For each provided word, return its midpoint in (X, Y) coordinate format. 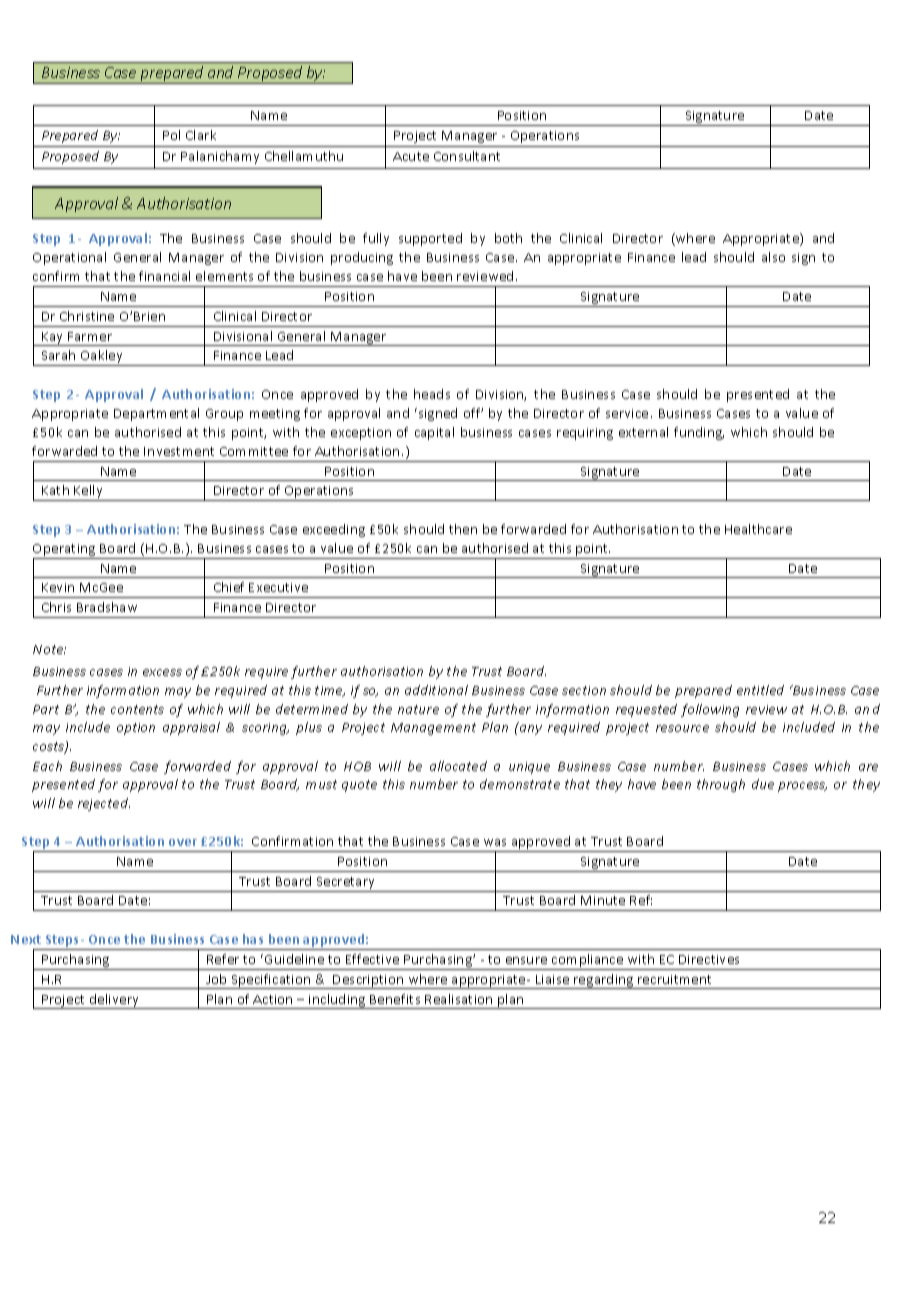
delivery (115, 1001)
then (463, 529)
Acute (411, 156)
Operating (65, 551)
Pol (171, 135)
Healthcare (758, 529)
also (773, 257)
